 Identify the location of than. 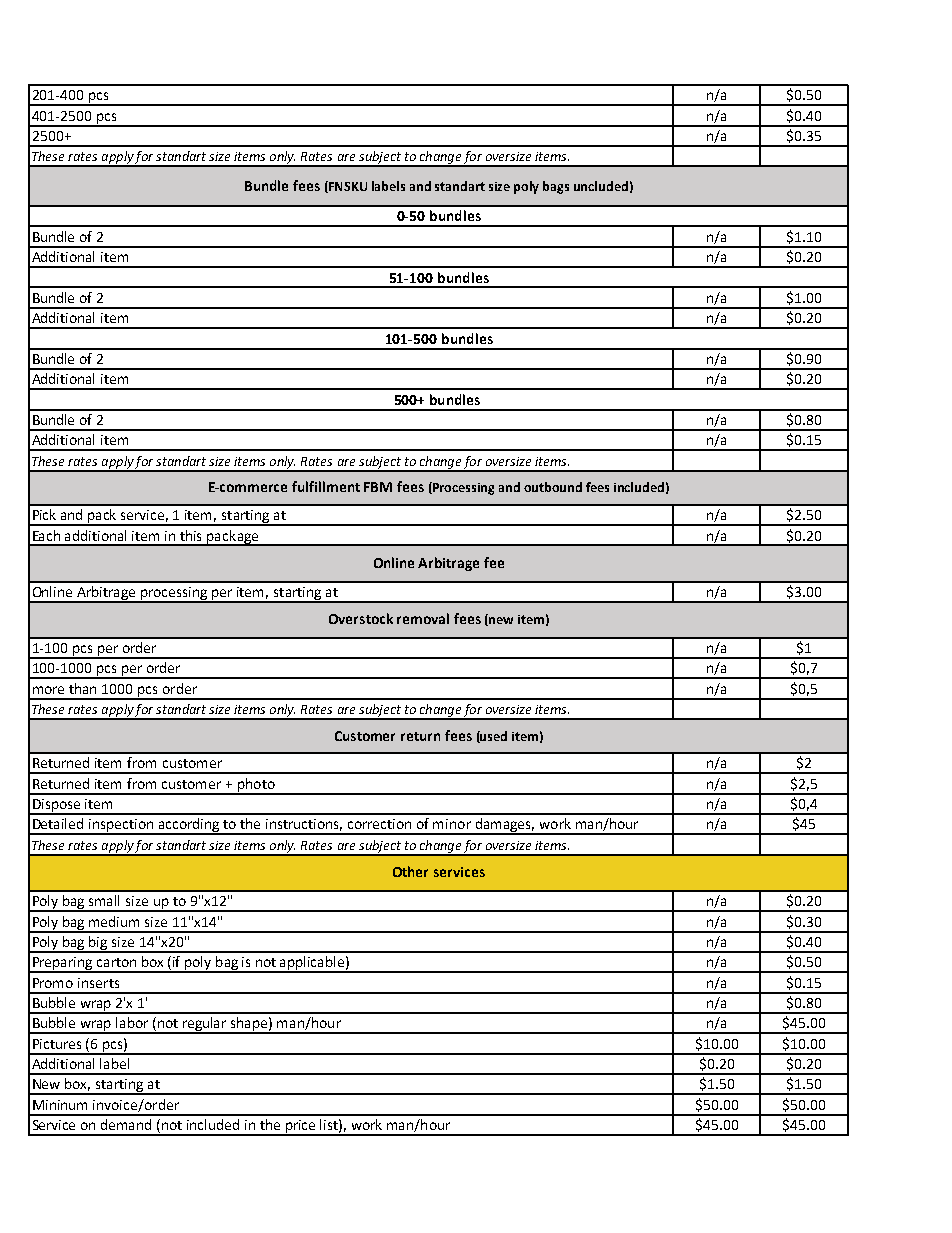
(82, 688).
